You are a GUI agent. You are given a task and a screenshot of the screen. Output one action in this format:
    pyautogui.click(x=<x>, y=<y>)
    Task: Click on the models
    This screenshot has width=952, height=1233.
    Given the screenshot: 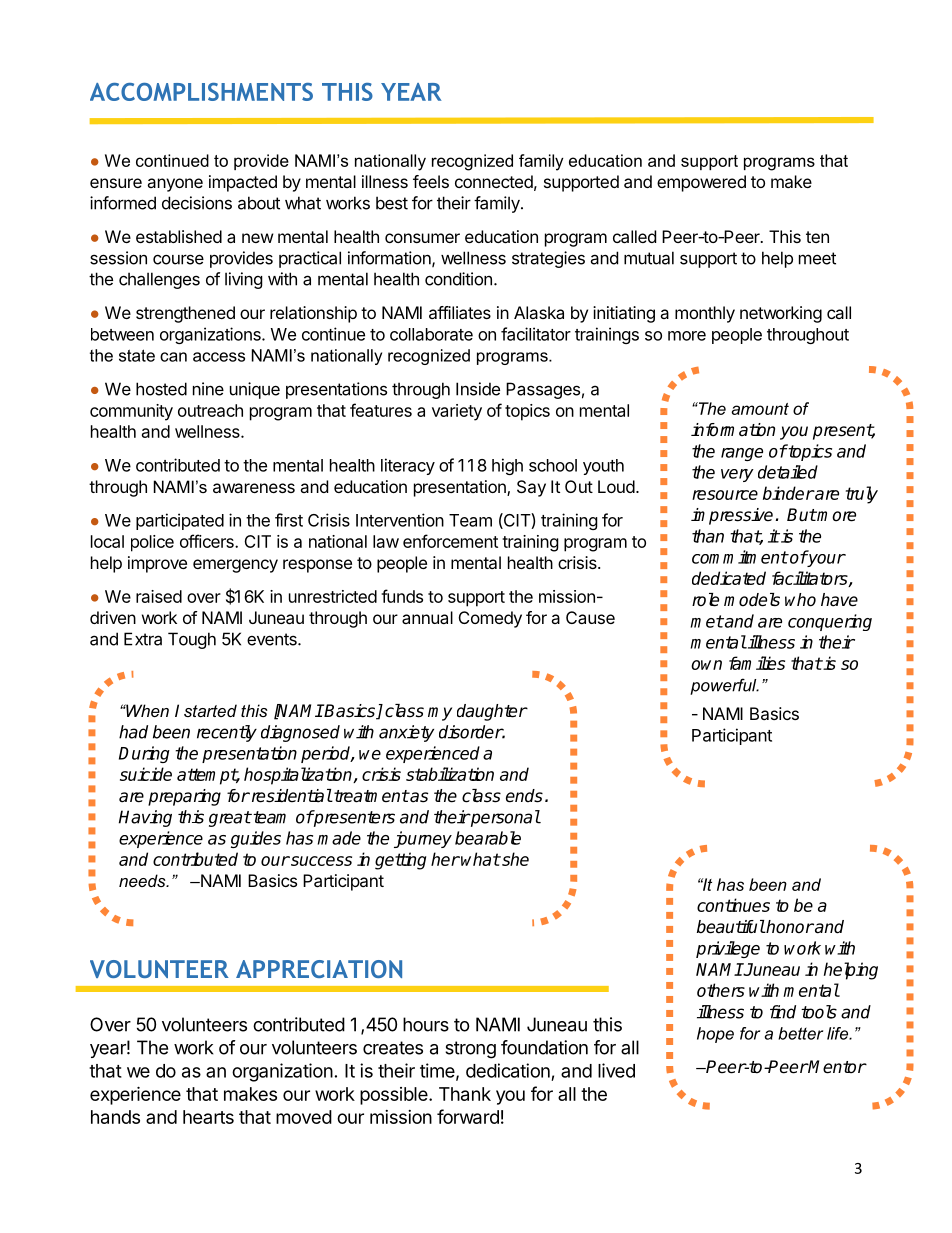 What is the action you would take?
    pyautogui.click(x=752, y=600)
